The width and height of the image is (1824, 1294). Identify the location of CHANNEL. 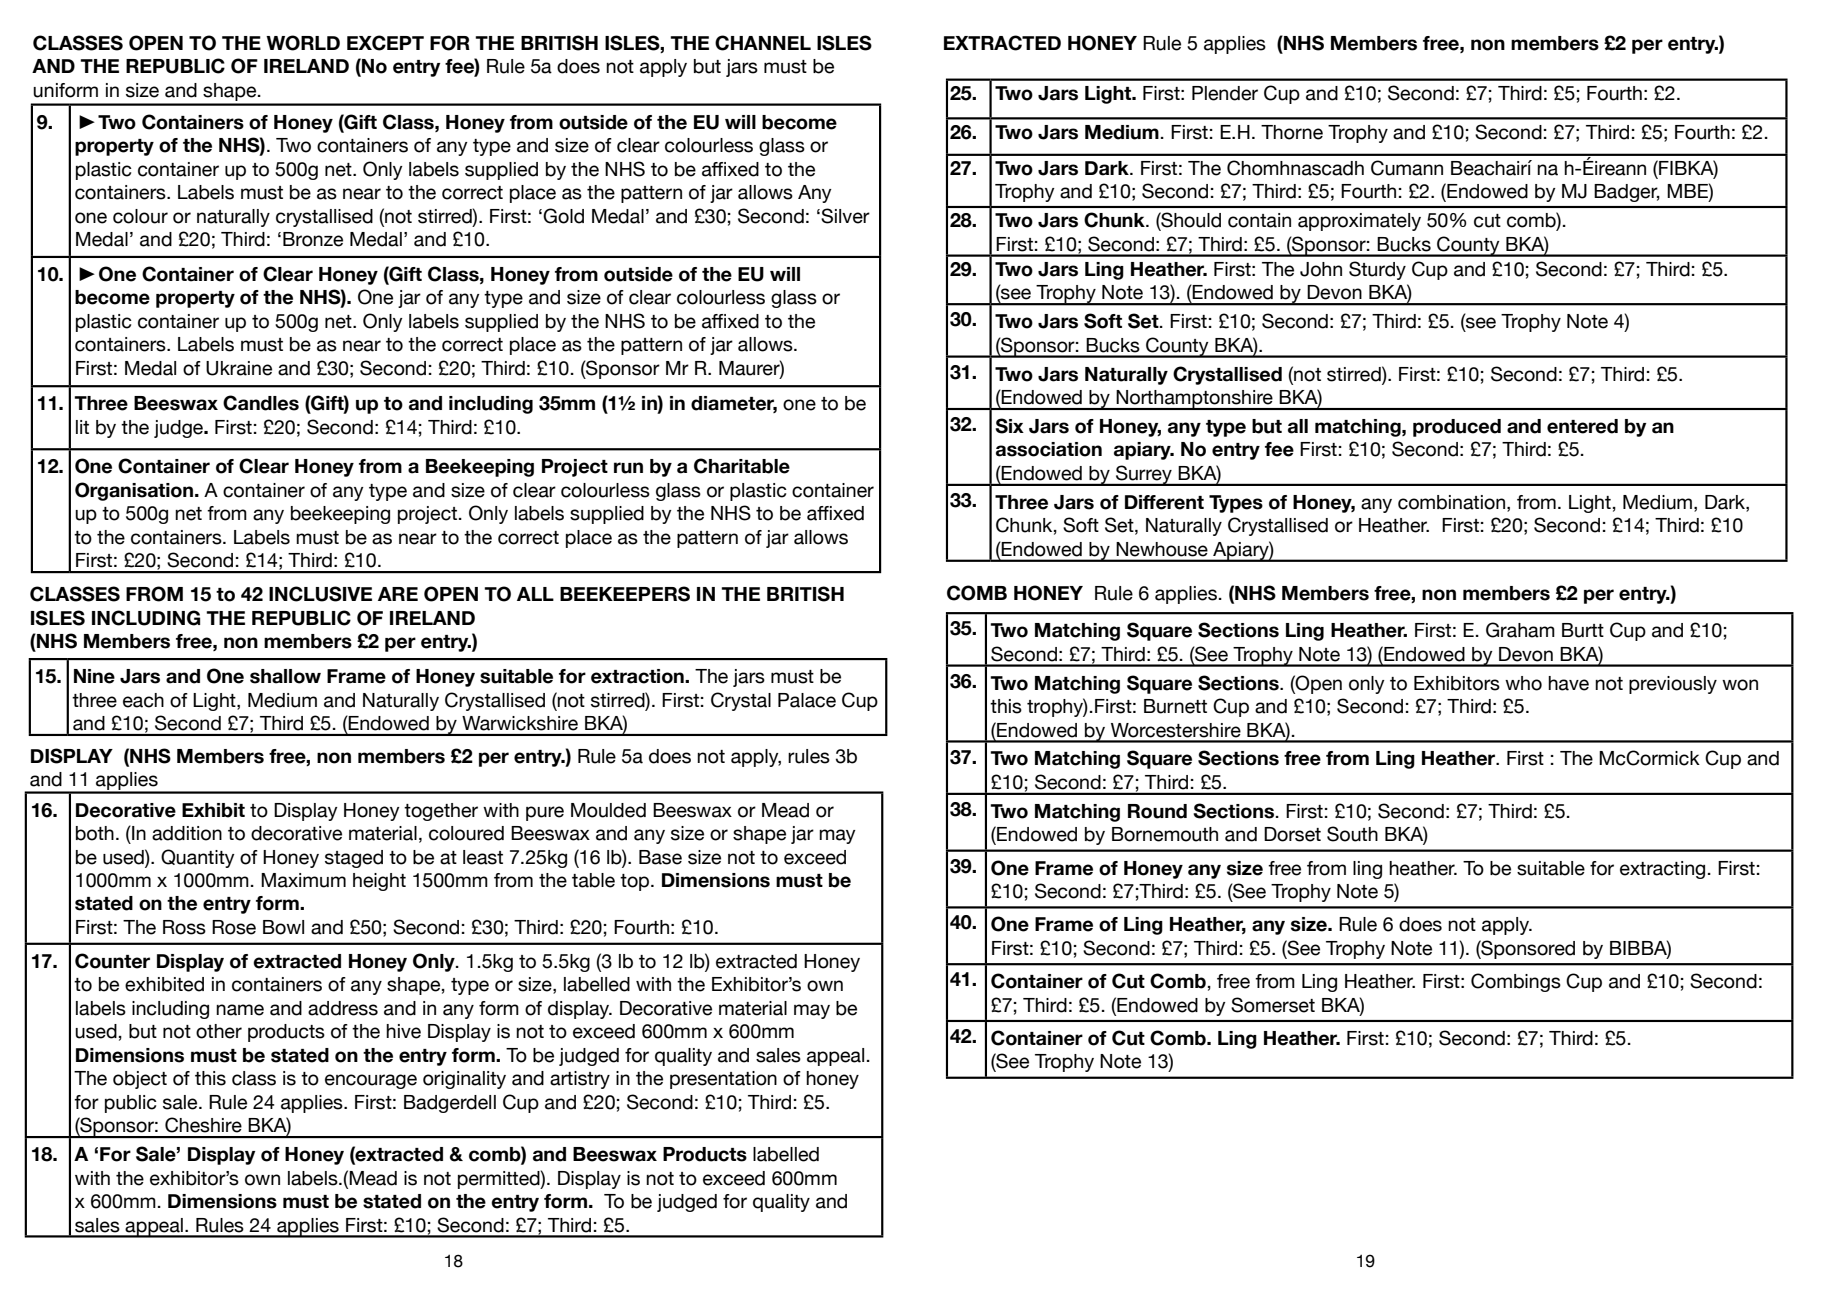
(763, 43).
